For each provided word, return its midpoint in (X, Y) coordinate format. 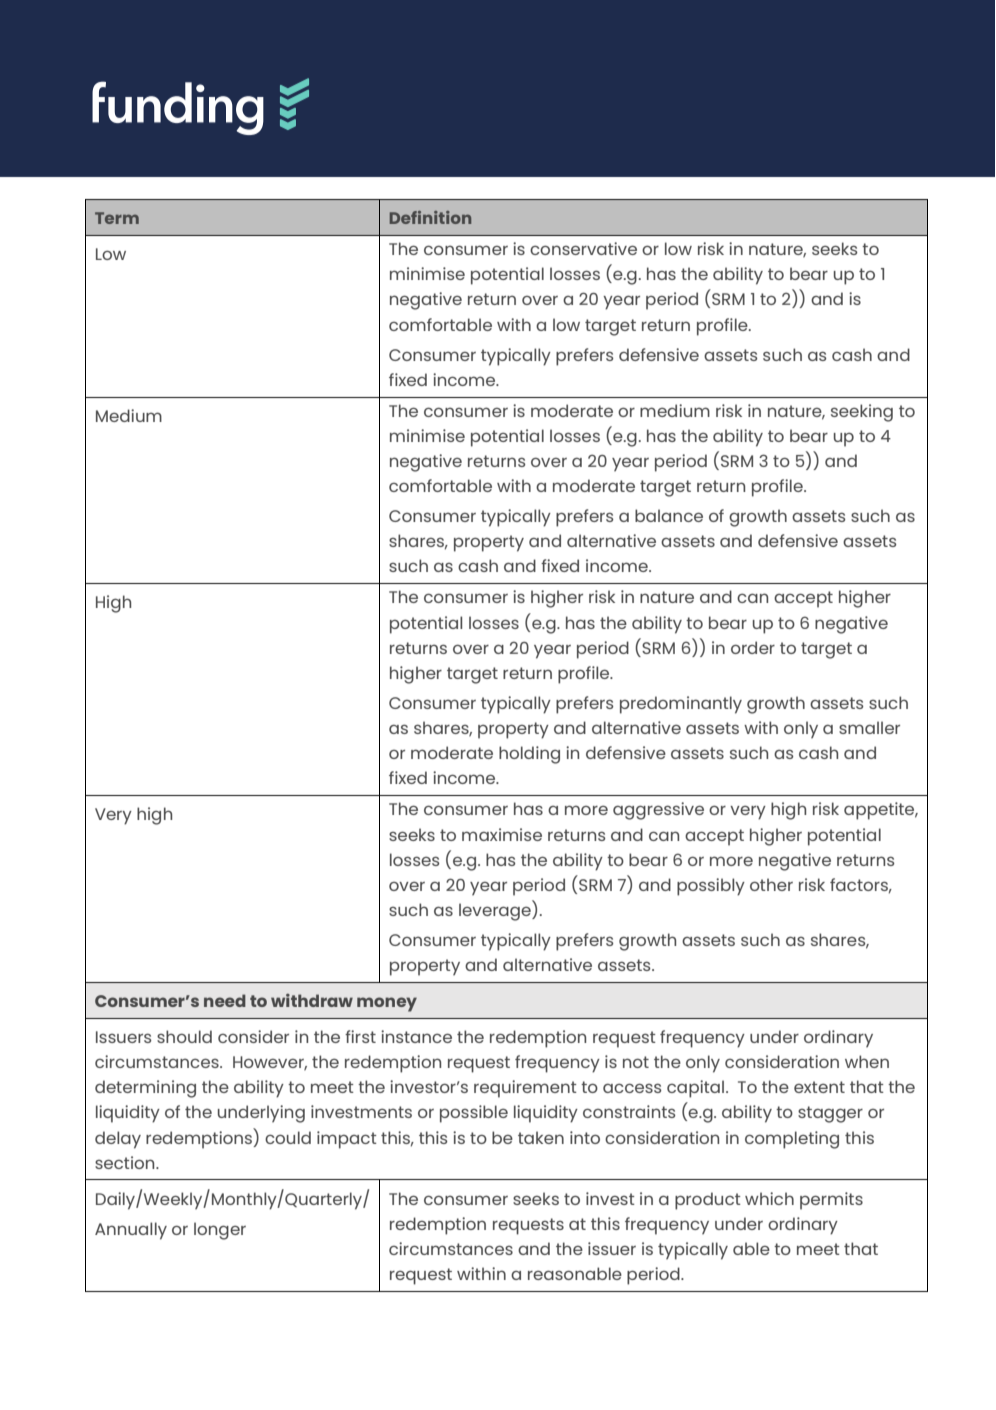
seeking (862, 413)
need (225, 1000)
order (753, 647)
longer (220, 1231)
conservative (583, 248)
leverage (496, 911)
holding (529, 755)
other (771, 884)
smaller (869, 727)
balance (669, 515)
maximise (502, 834)
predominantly (681, 705)
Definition (430, 217)
